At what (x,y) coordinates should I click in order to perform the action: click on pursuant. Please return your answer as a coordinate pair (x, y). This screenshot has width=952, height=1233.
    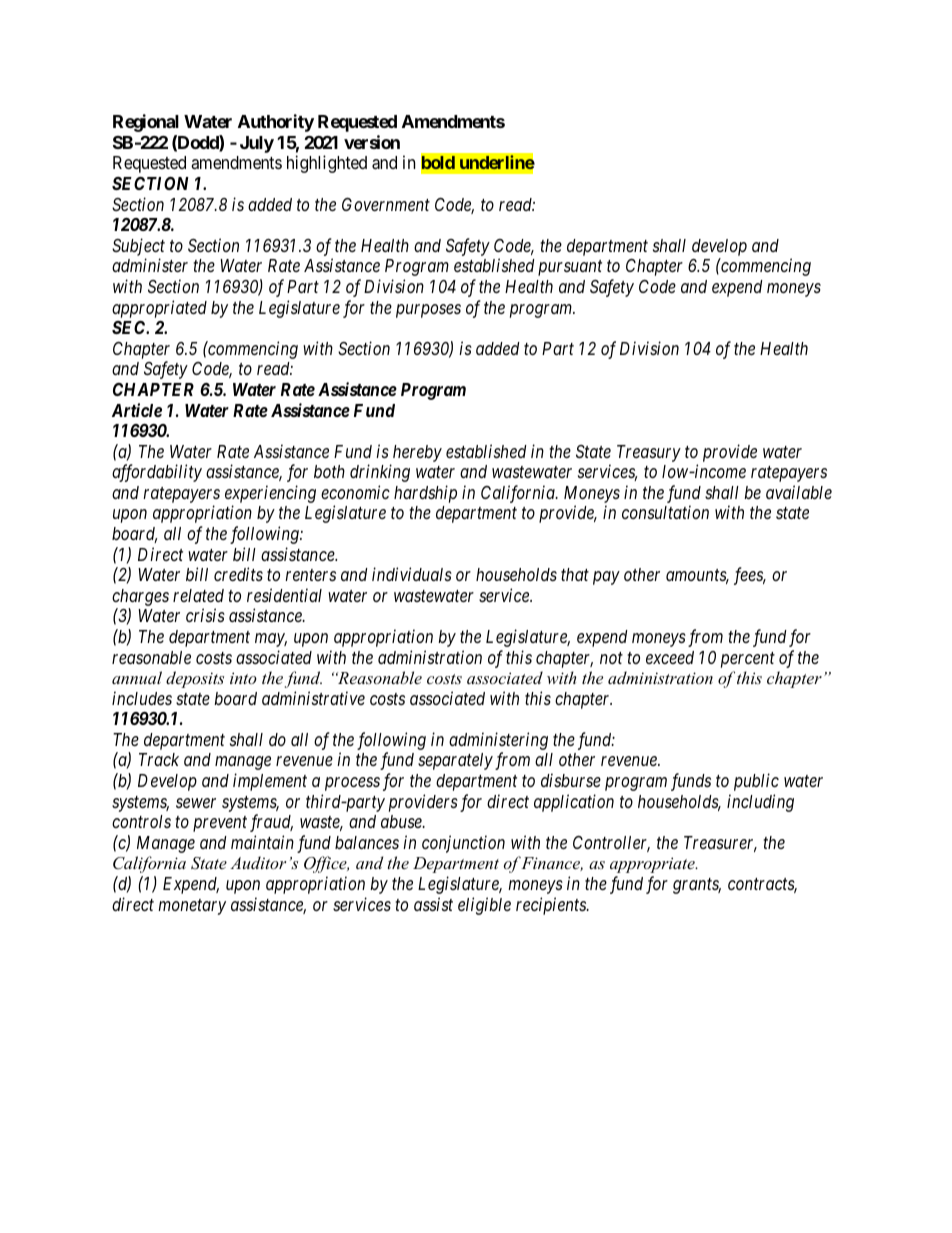
    Looking at the image, I should click on (570, 268).
